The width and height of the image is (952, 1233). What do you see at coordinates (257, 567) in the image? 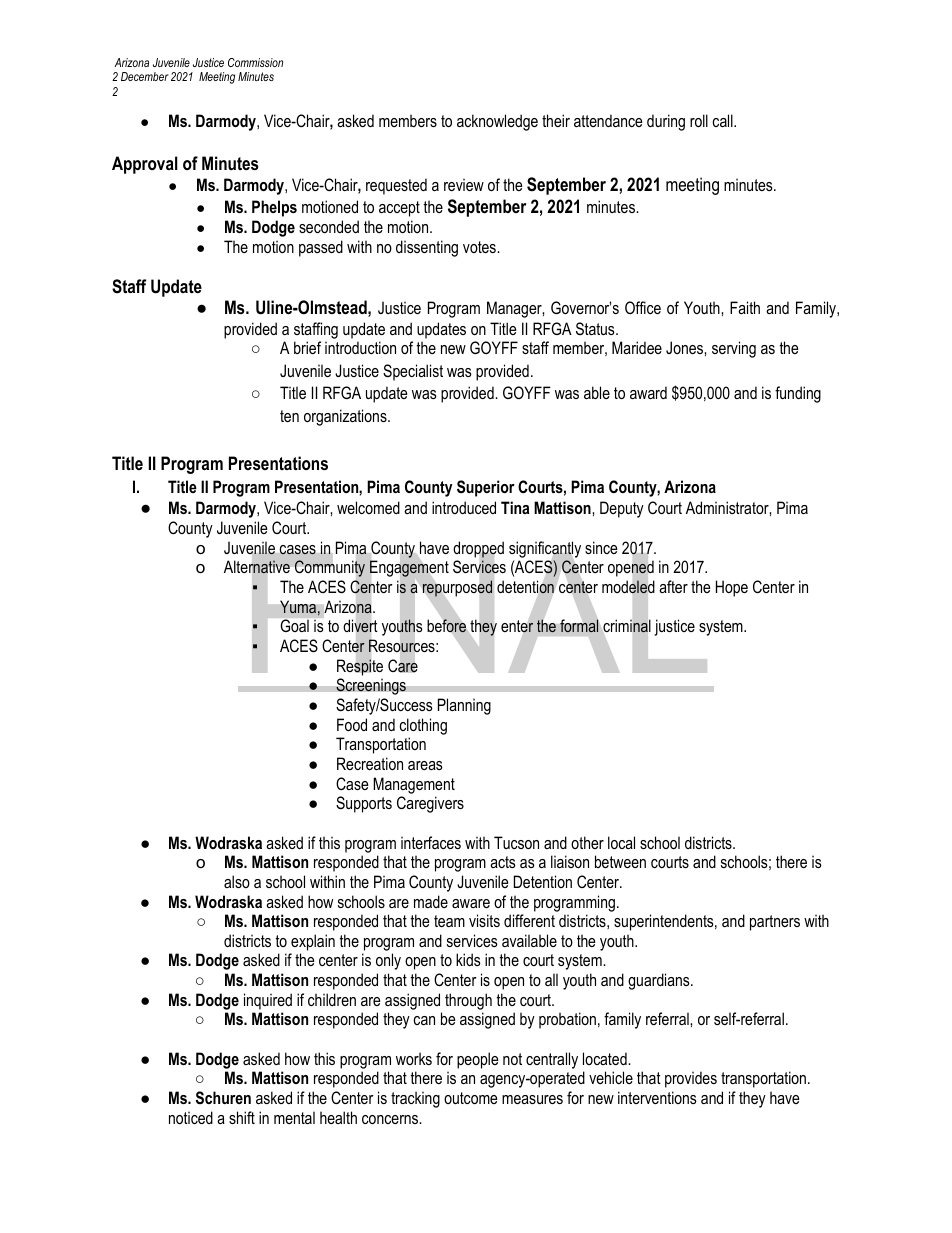
I see `Alternative` at bounding box center [257, 567].
